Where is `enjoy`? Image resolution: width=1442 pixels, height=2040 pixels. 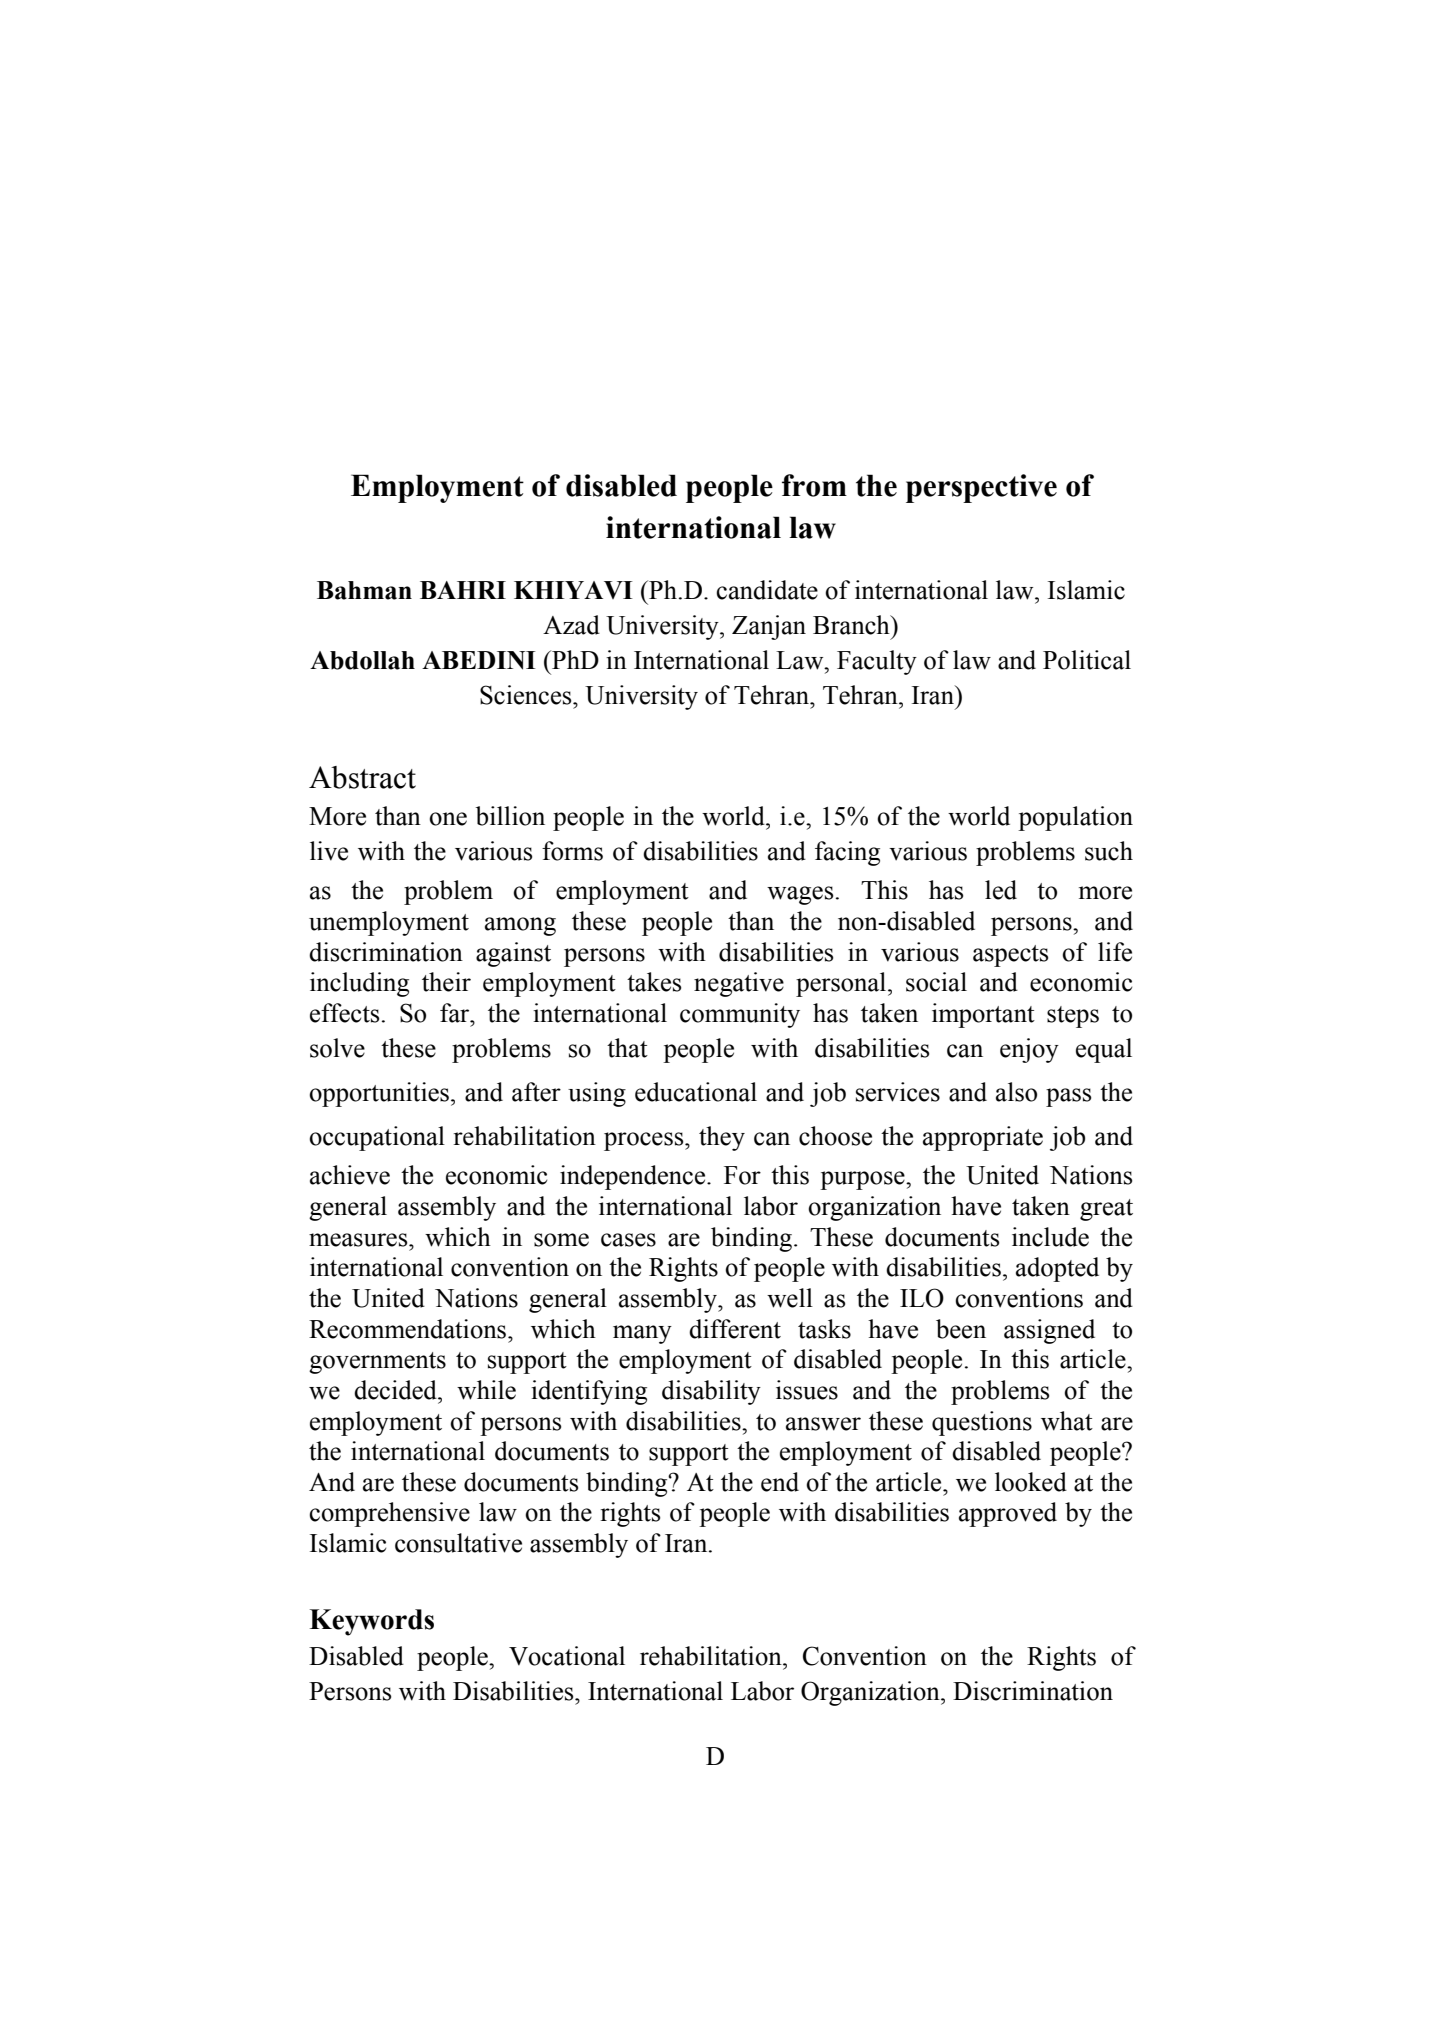 enjoy is located at coordinates (1029, 1050).
